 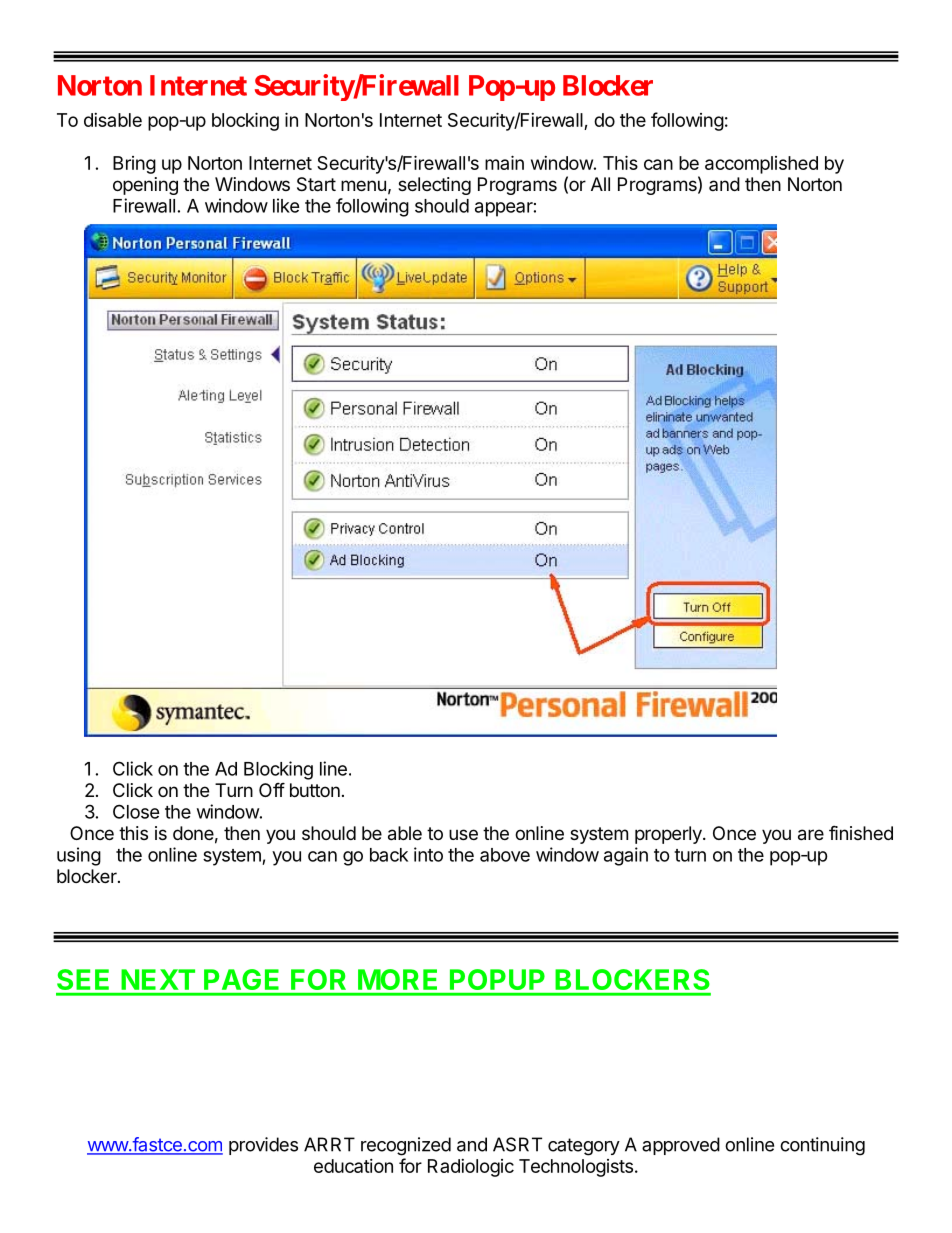 I want to click on menu, so click(x=363, y=185).
